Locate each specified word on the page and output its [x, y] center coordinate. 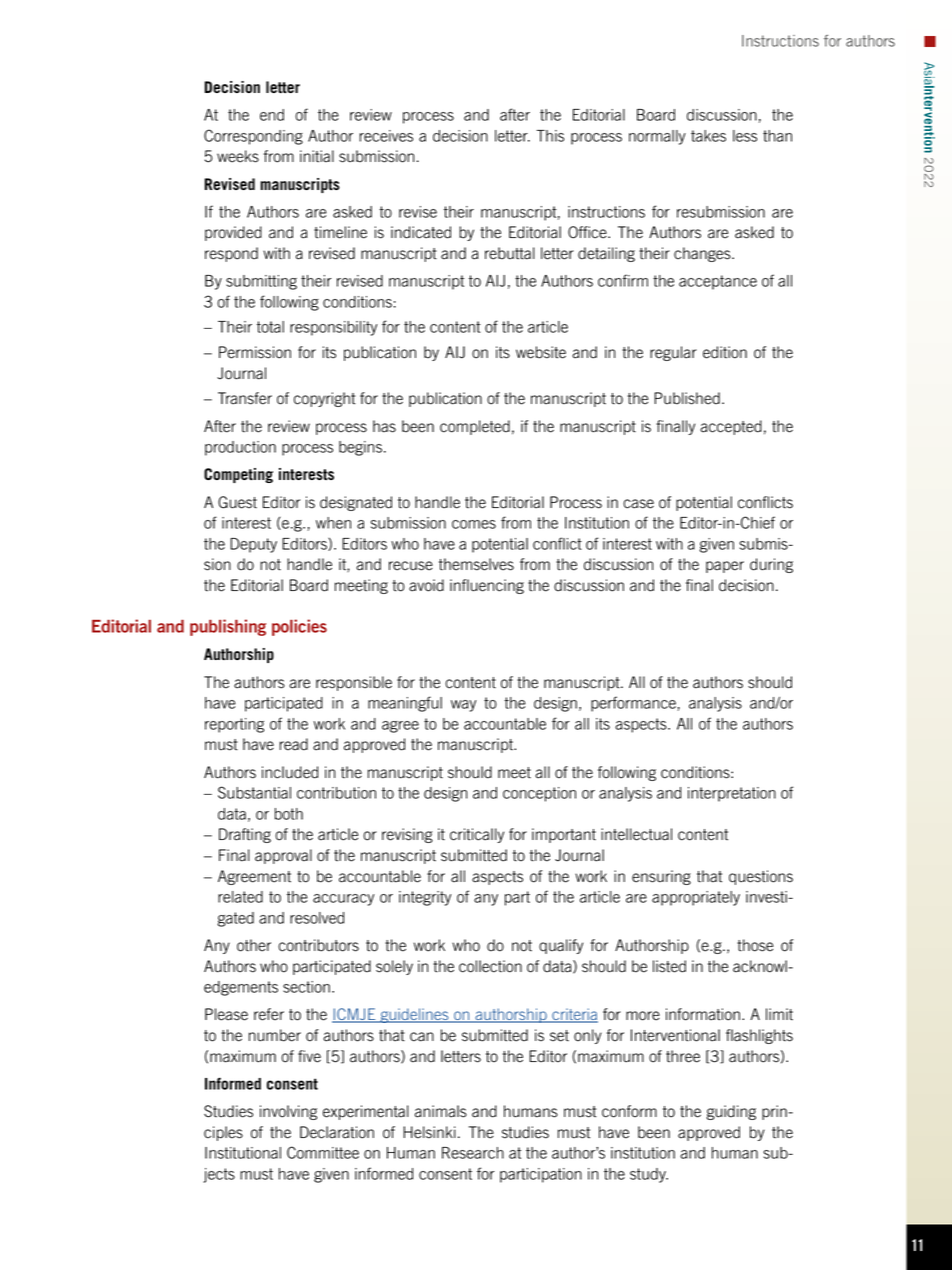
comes [474, 524]
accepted [731, 427]
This [550, 136]
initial [317, 156]
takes [708, 136]
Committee [323, 1152]
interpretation [732, 794]
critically [477, 835]
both [289, 814]
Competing [238, 475]
